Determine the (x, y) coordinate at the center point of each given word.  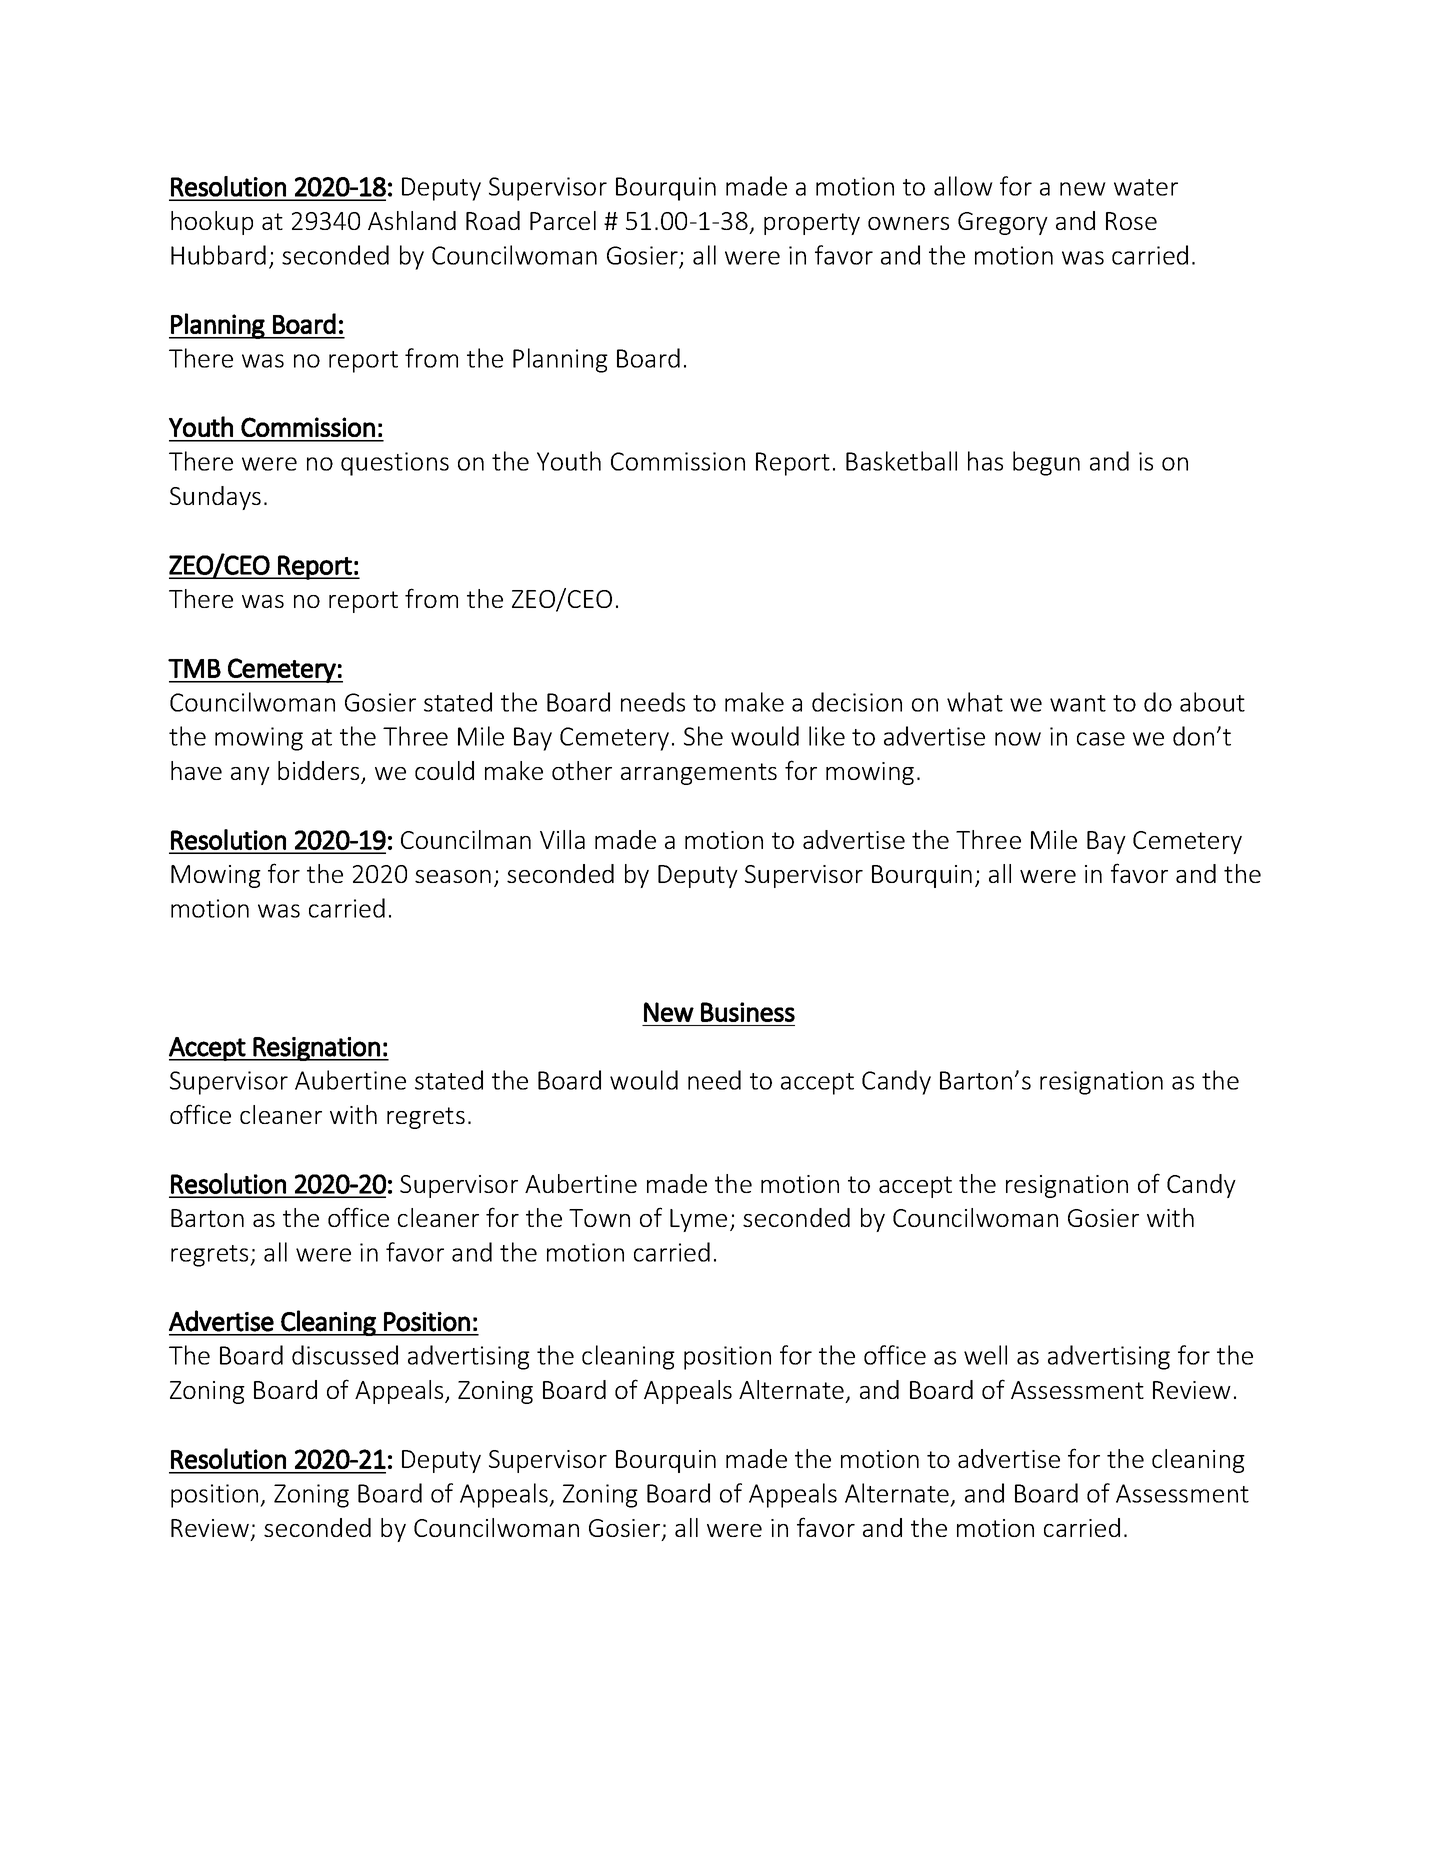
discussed (345, 1355)
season (453, 876)
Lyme (698, 1220)
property (812, 224)
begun (1046, 463)
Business (748, 1012)
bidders (320, 772)
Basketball (901, 461)
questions (395, 464)
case (1101, 739)
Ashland (412, 220)
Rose (1131, 221)
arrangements (699, 774)
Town (599, 1218)
